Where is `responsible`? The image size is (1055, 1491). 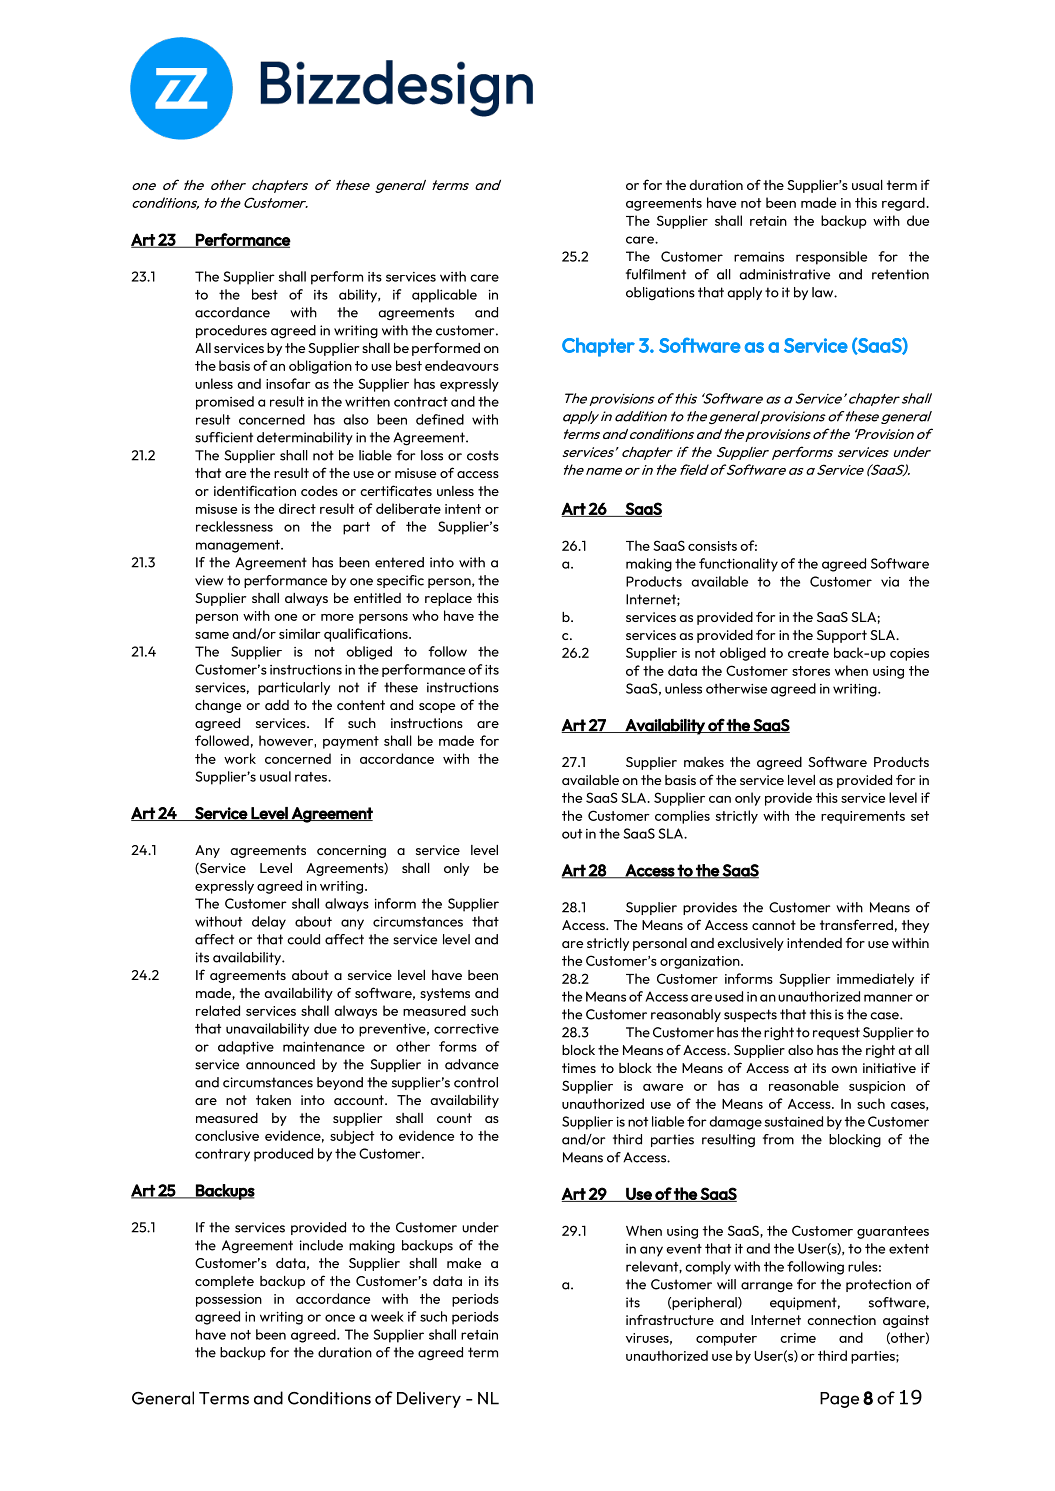
responsible is located at coordinates (831, 258).
